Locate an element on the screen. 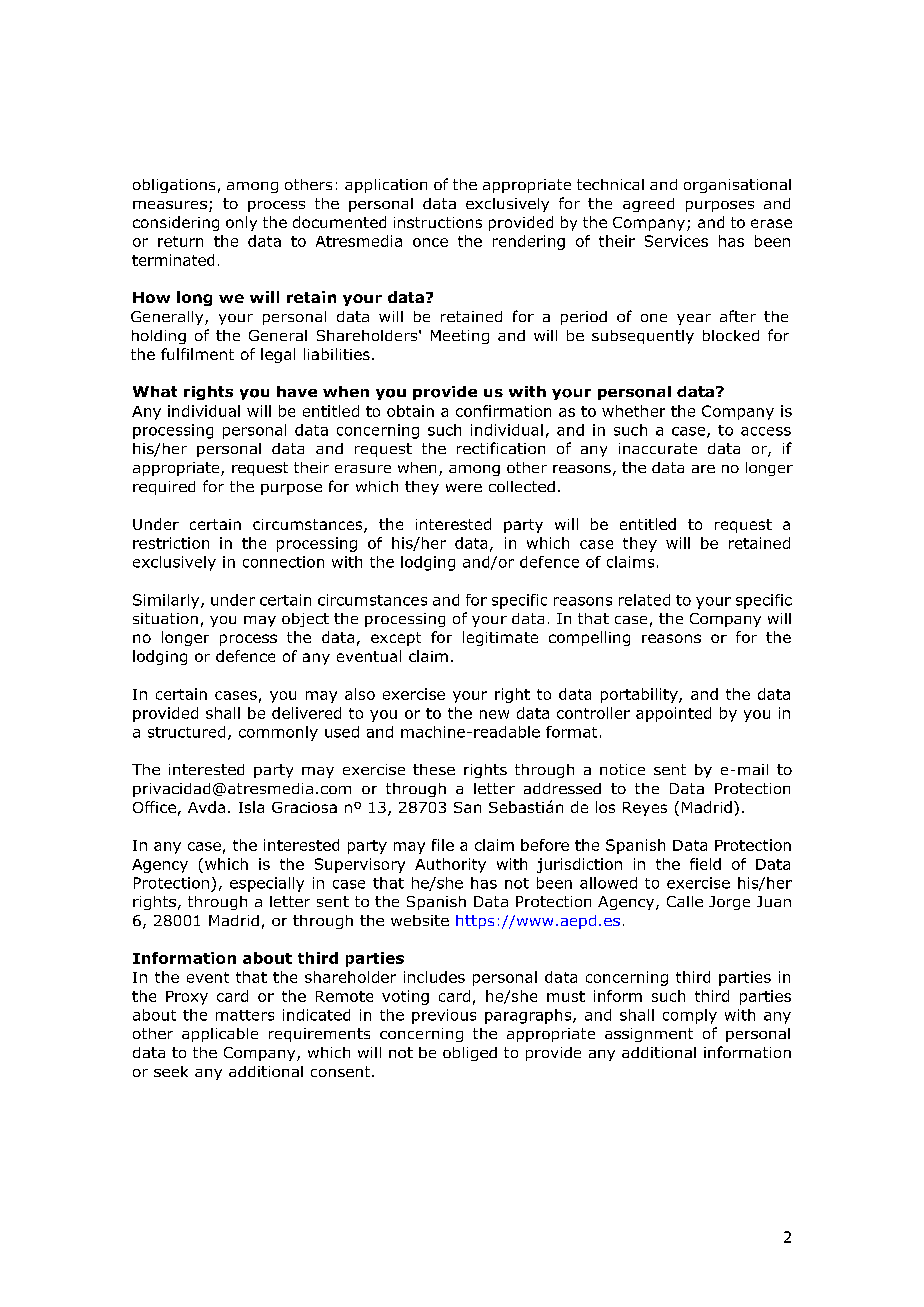  instructions is located at coordinates (438, 222).
